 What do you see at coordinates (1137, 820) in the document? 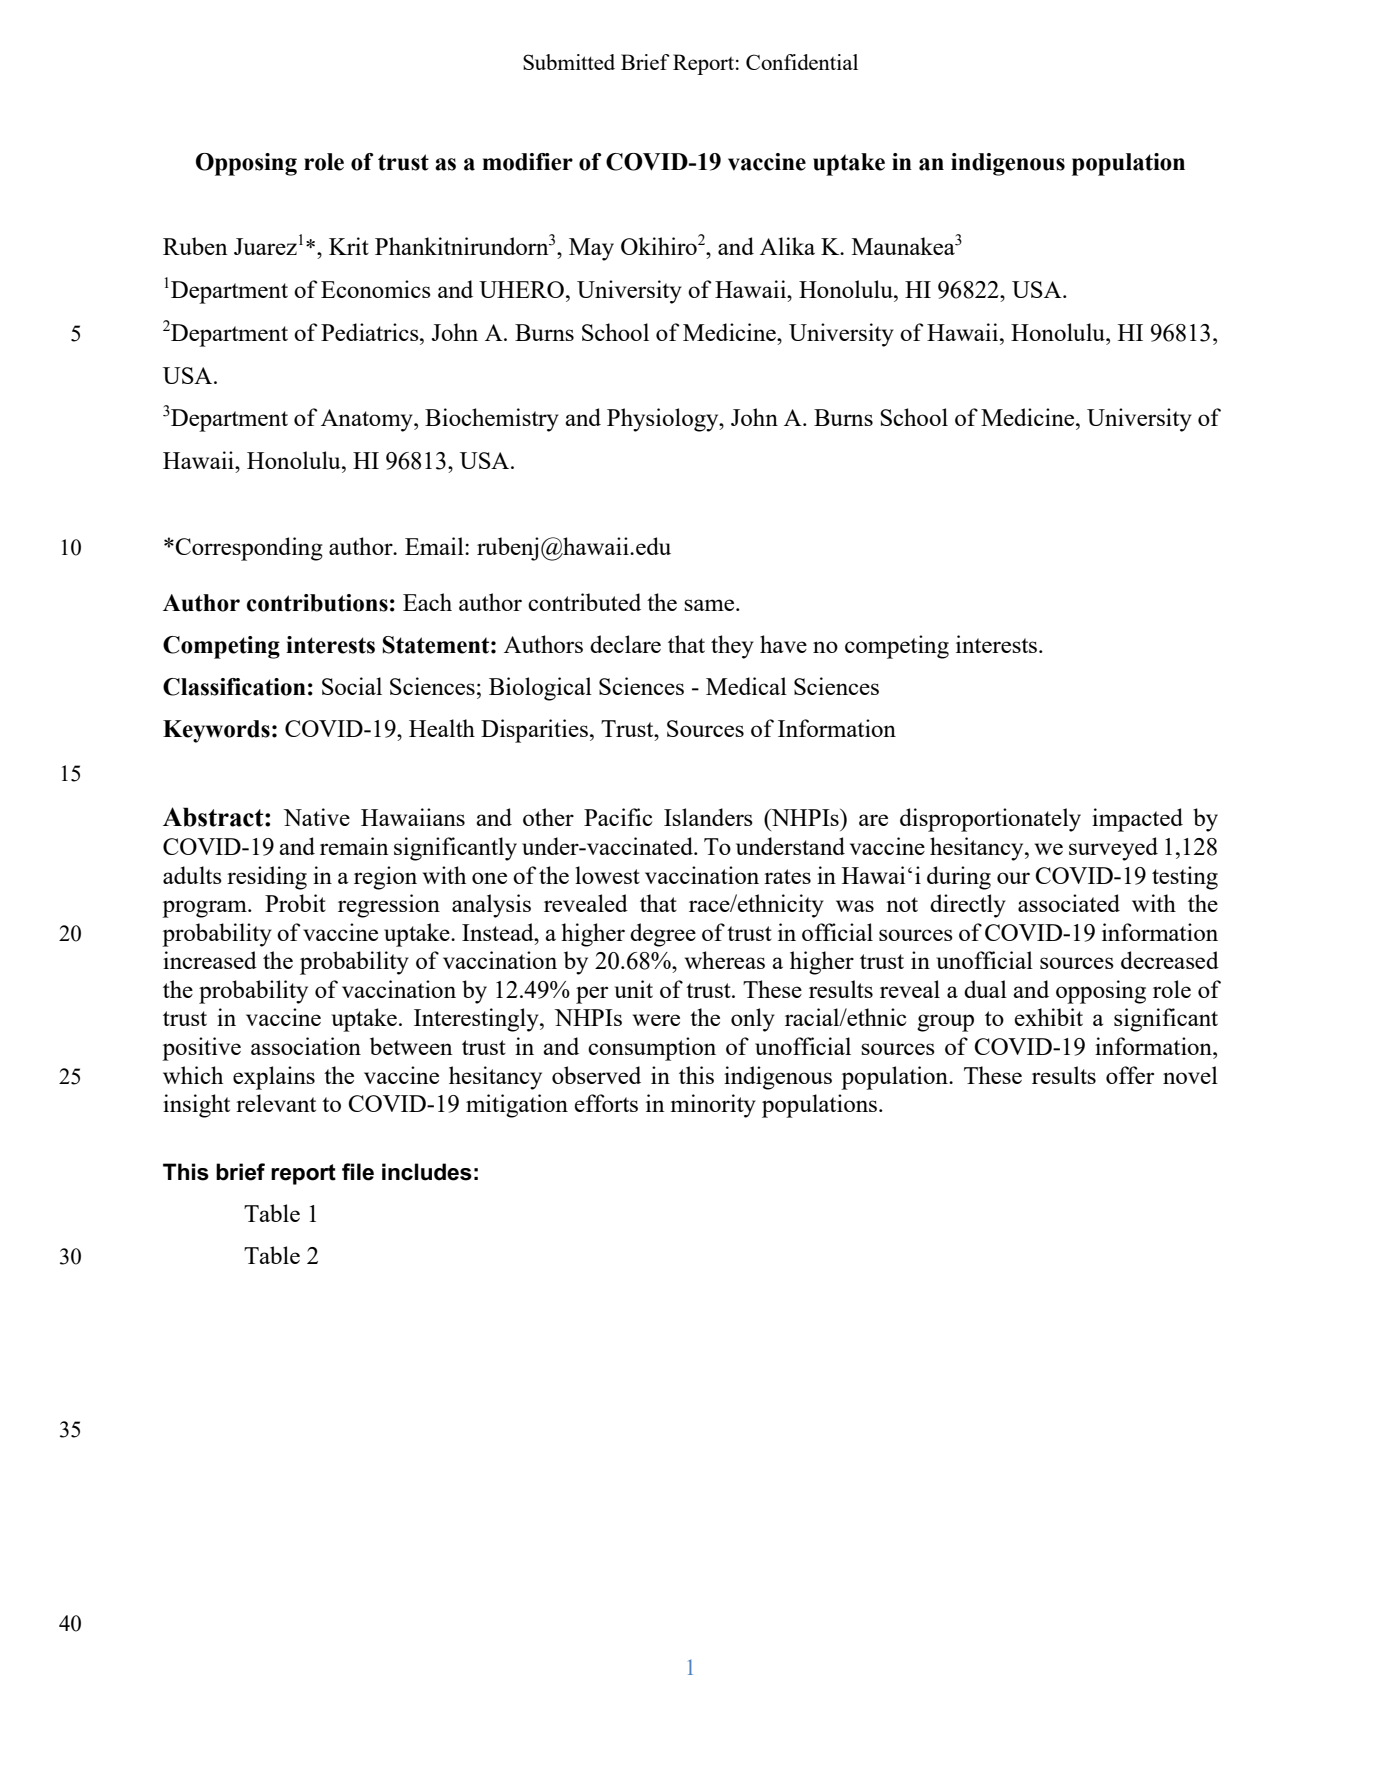
I see `impacted` at bounding box center [1137, 820].
